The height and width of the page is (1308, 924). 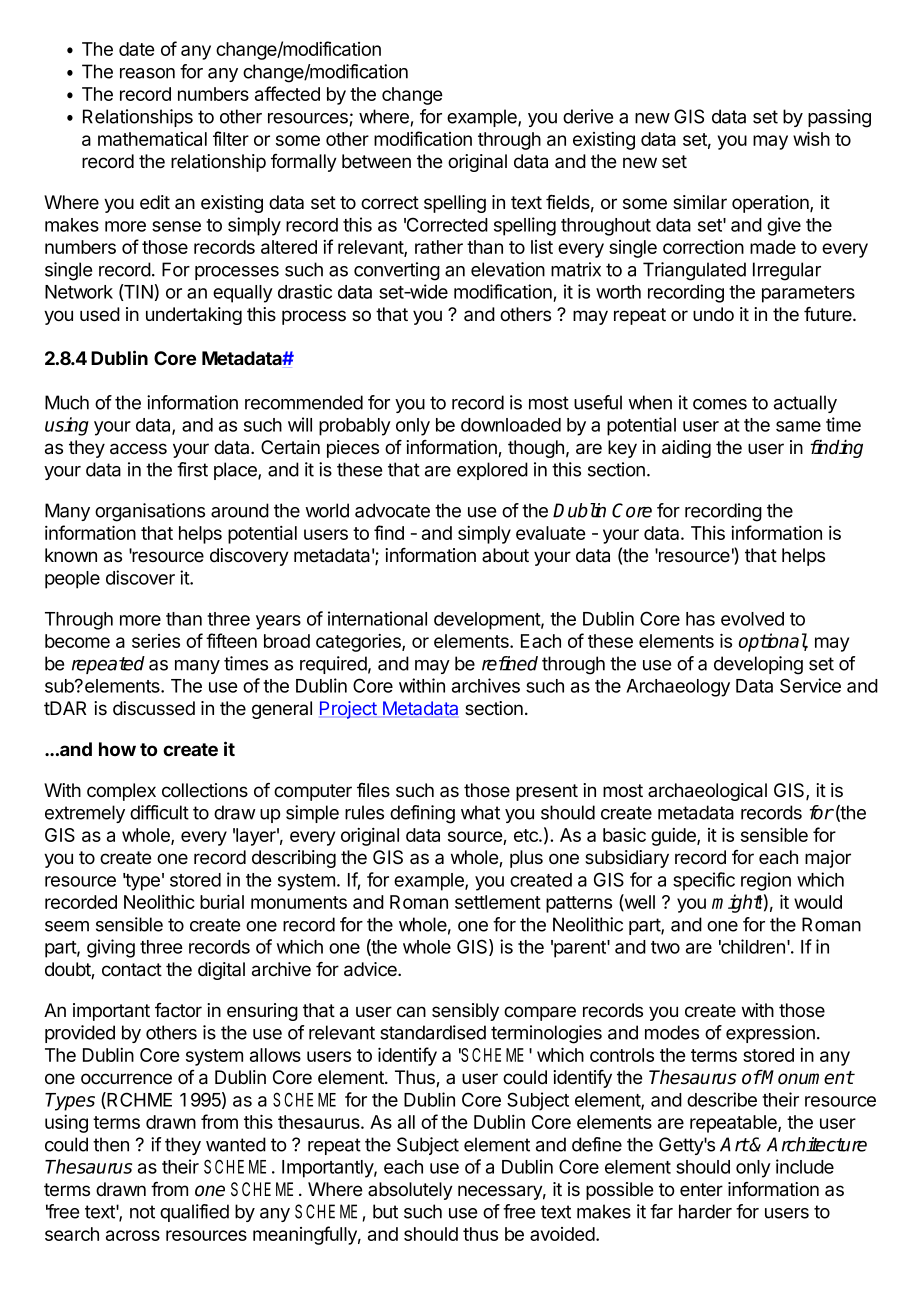 I want to click on absolutely, so click(x=410, y=1191).
